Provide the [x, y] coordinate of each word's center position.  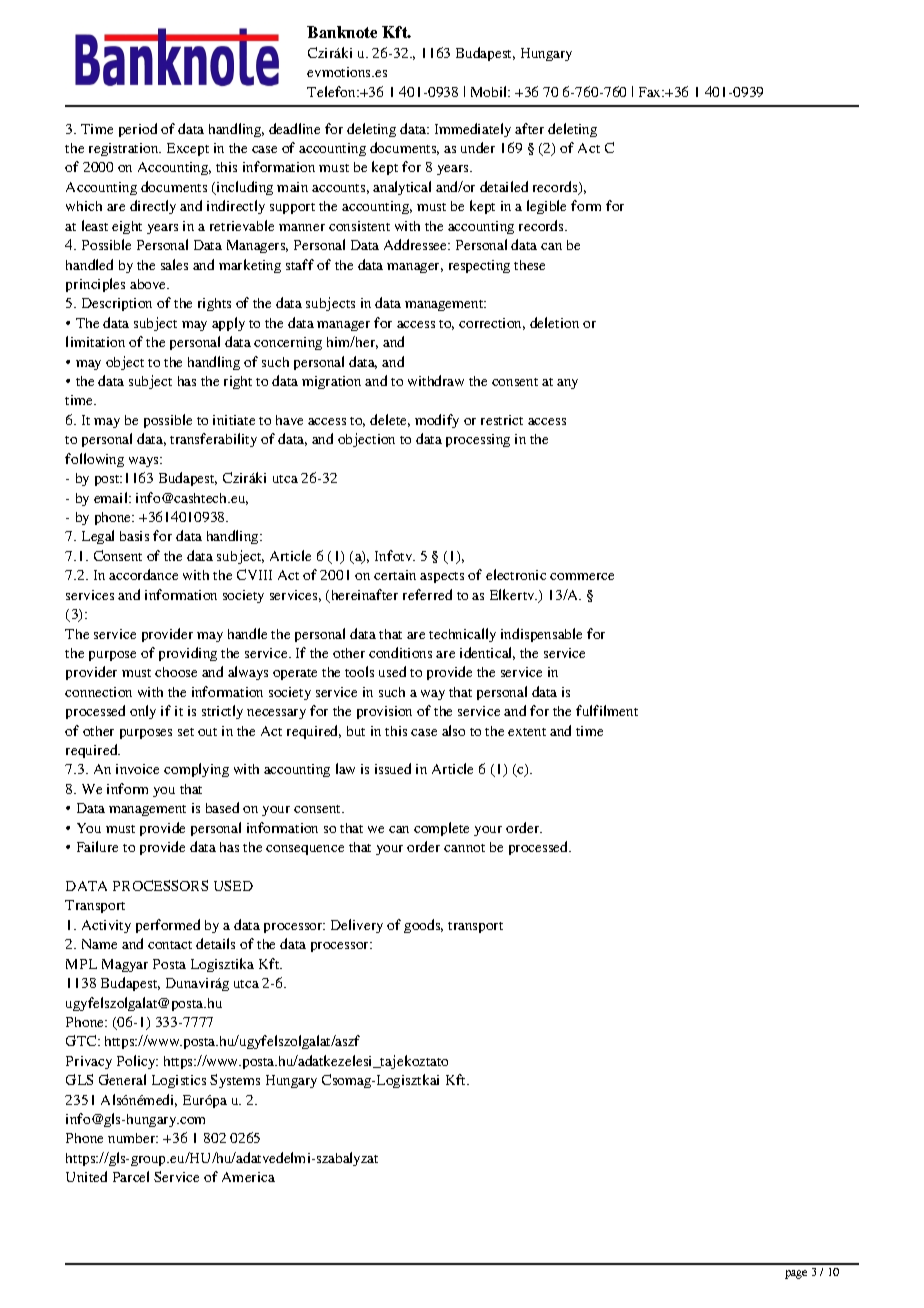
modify [437, 421]
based [222, 807]
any [567, 384]
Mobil [490, 91]
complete [441, 829]
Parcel [131, 1176]
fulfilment [607, 710]
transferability [213, 440]
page [796, 1274]
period [138, 130]
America [248, 1177]
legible [546, 207]
